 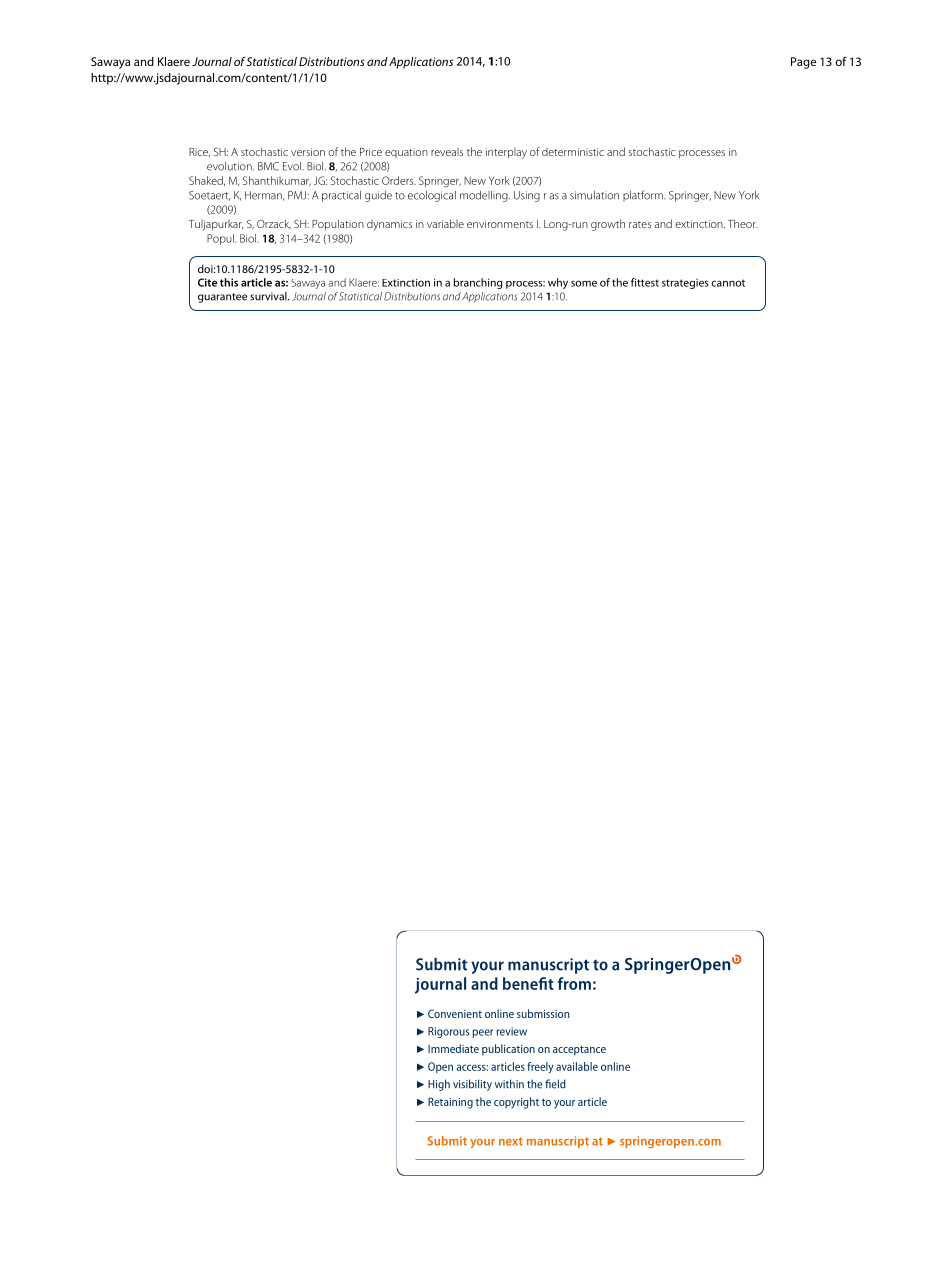 What do you see at coordinates (516, 1103) in the page?
I see `copyright` at bounding box center [516, 1103].
